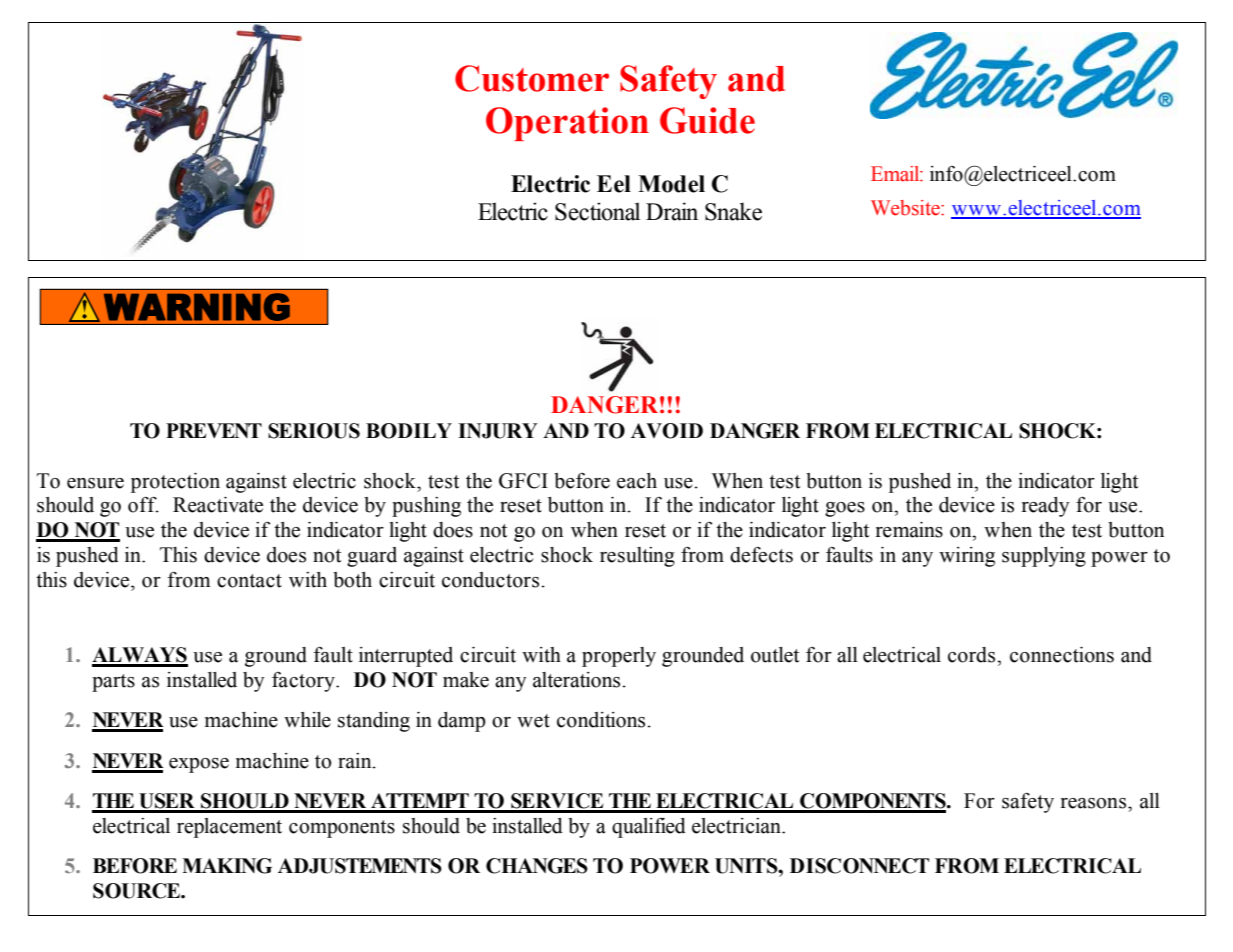 Image resolution: width=1233 pixels, height=952 pixels. I want to click on protection, so click(175, 483).
